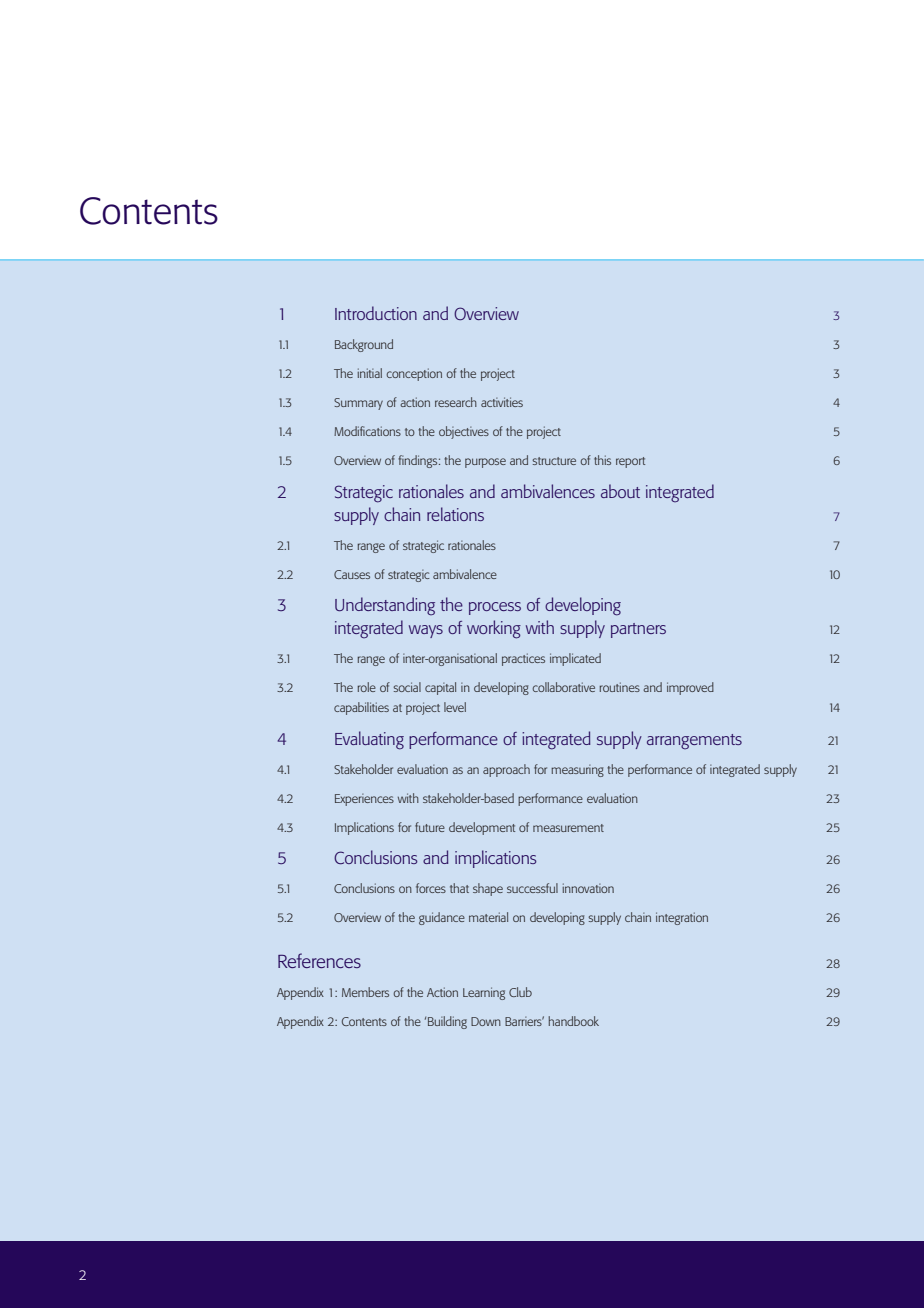 The image size is (924, 1308). Describe the element at coordinates (366, 687) in the image. I see `role` at that location.
